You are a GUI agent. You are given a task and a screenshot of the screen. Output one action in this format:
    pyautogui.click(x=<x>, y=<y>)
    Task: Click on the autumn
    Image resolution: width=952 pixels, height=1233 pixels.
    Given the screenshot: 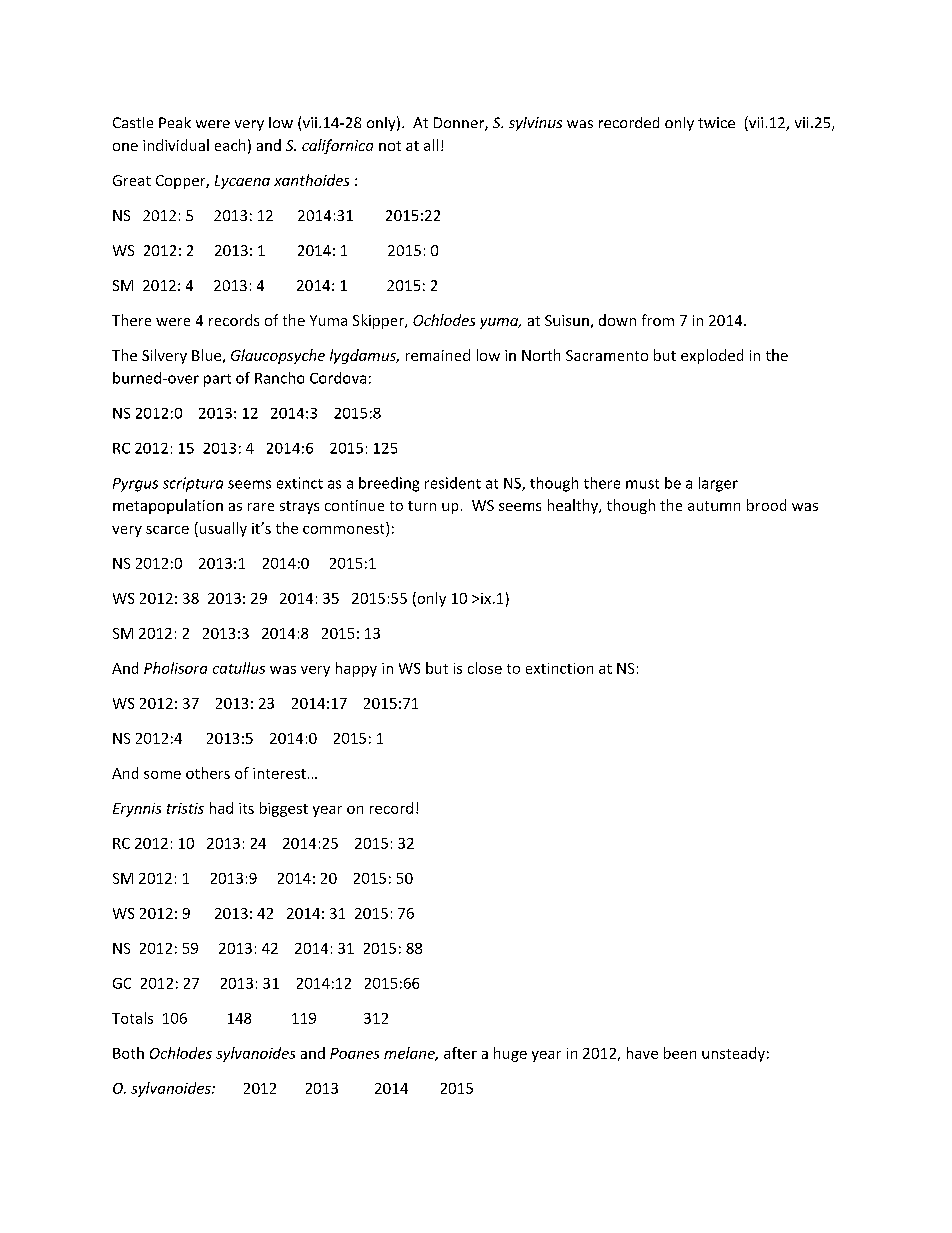 What is the action you would take?
    pyautogui.click(x=714, y=506)
